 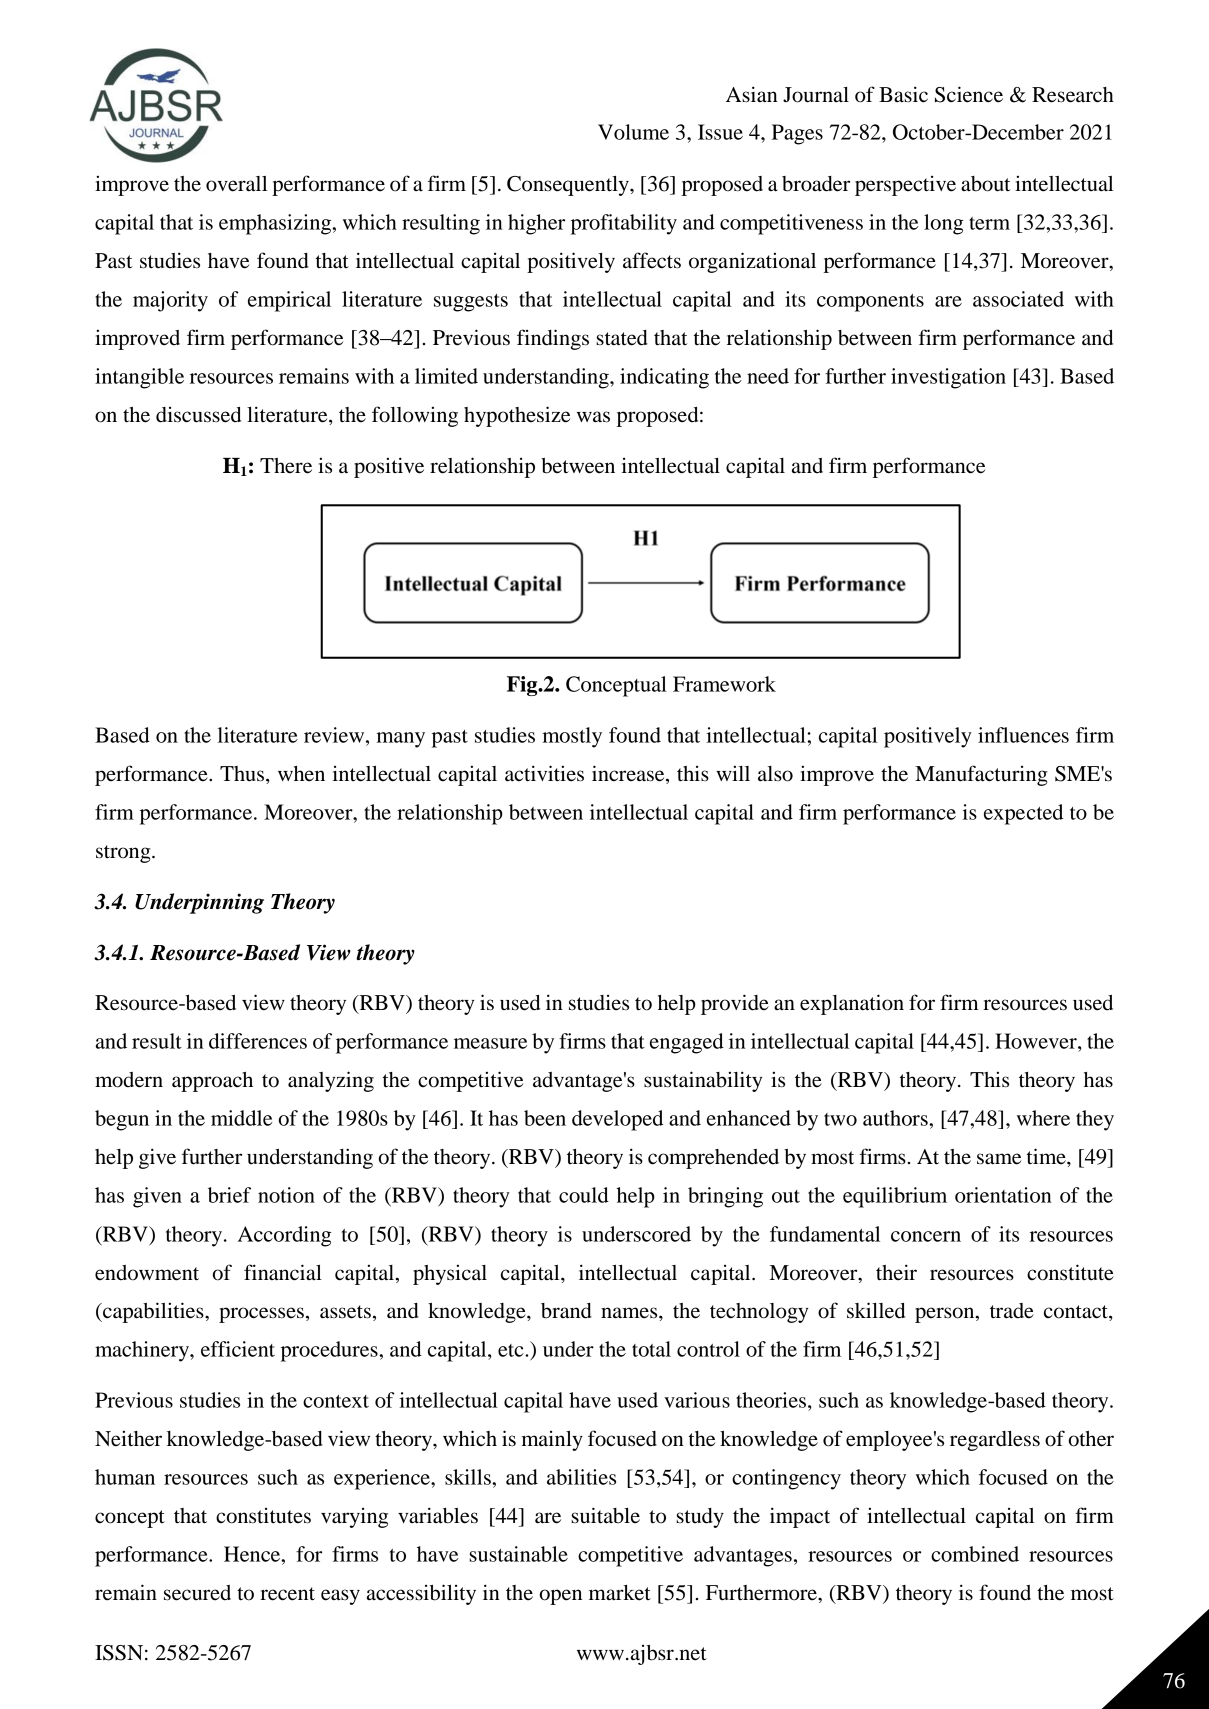 I want to click on Thus, so click(x=243, y=775).
